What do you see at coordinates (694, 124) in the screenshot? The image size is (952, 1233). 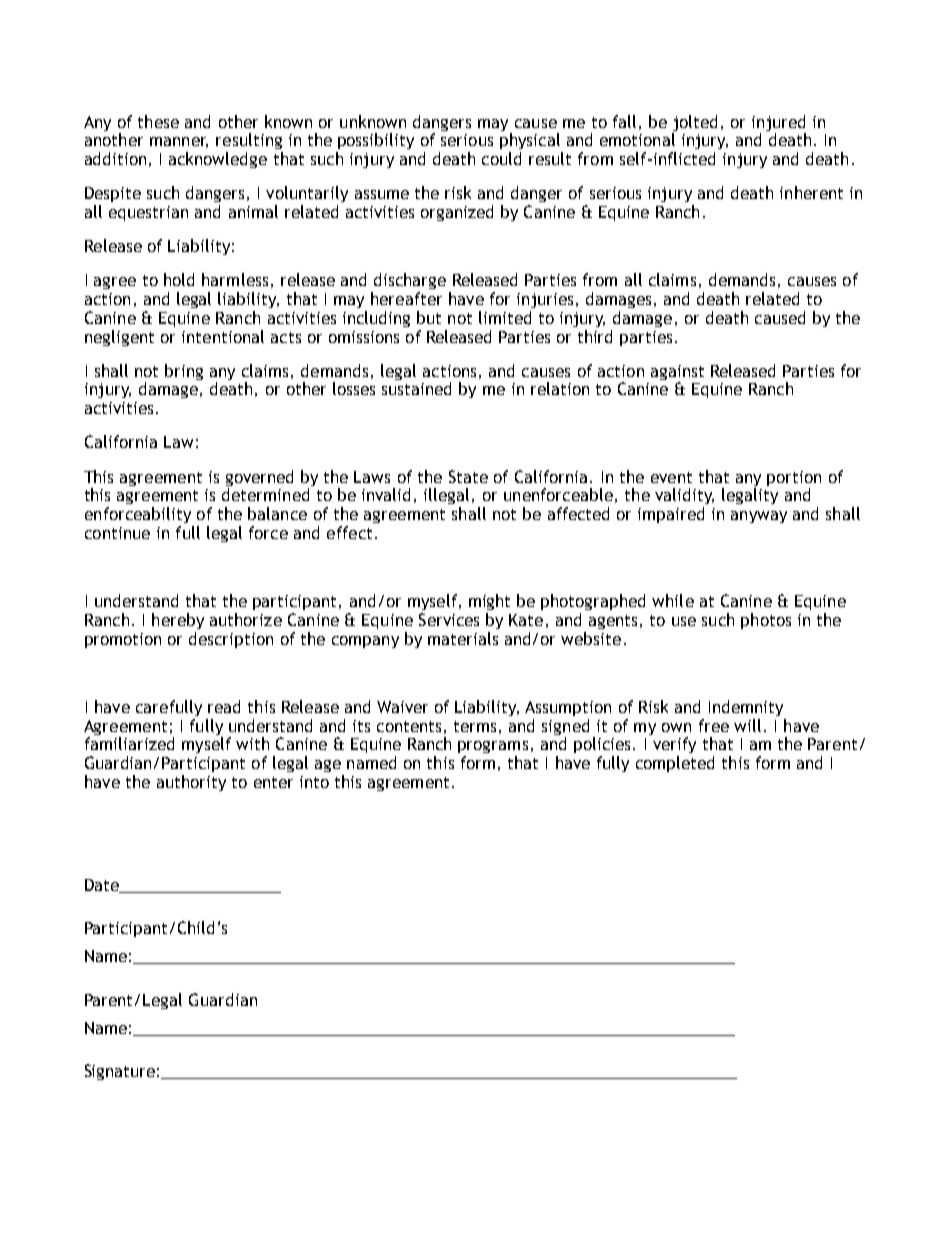 I see `jolted` at bounding box center [694, 124].
